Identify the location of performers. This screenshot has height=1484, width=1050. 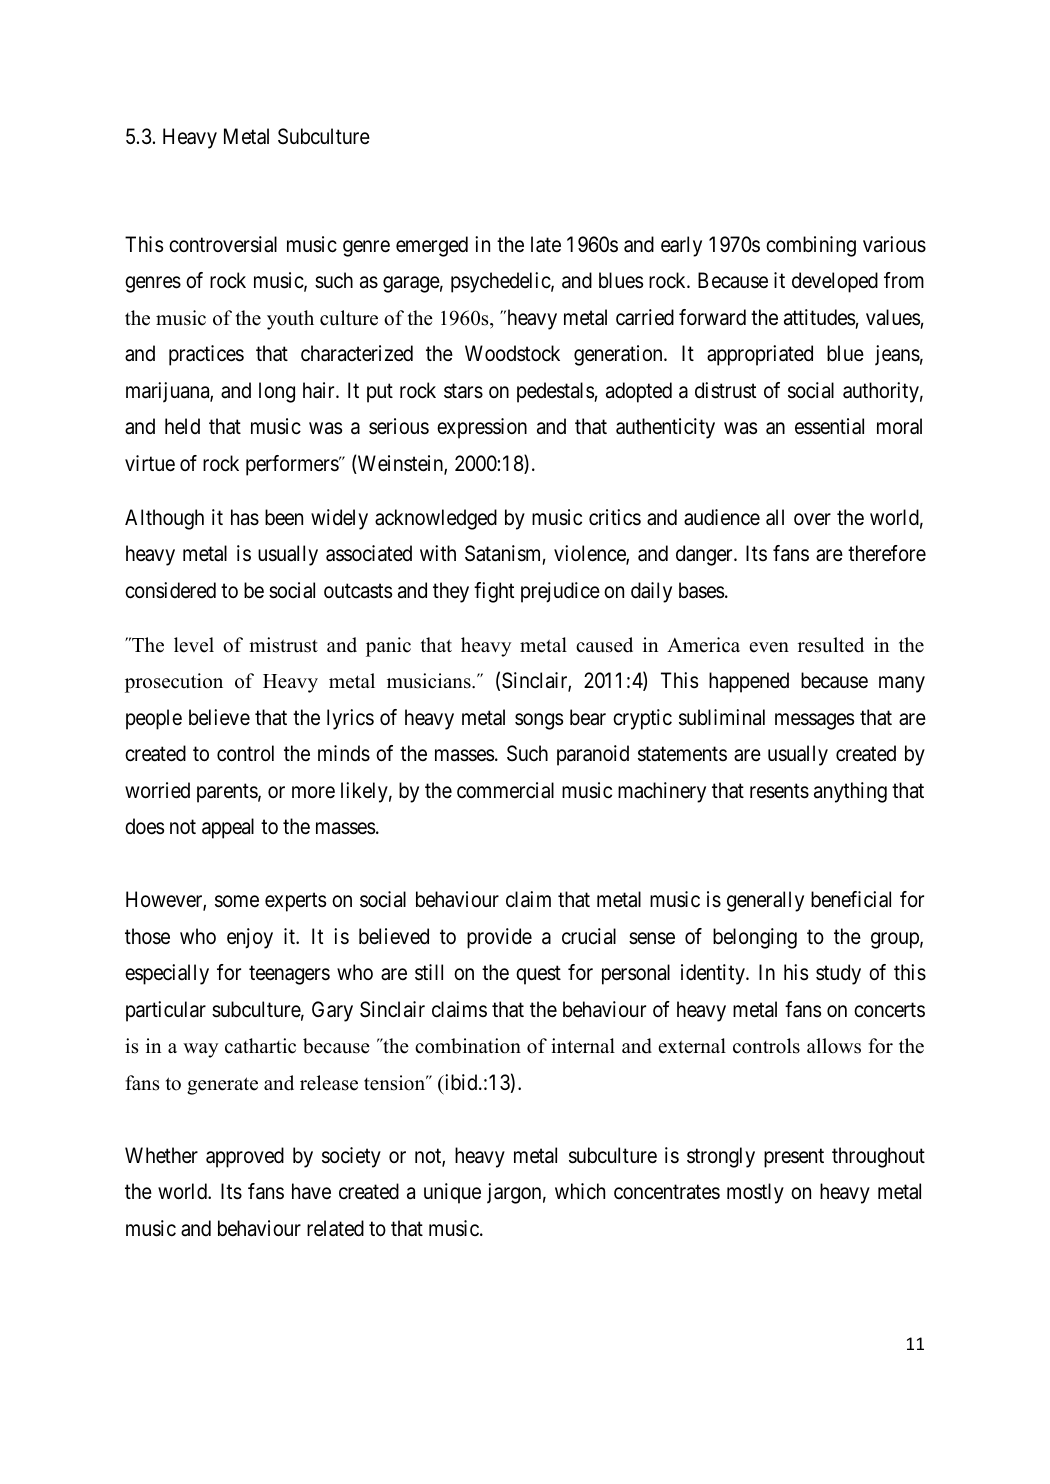
(293, 465).
